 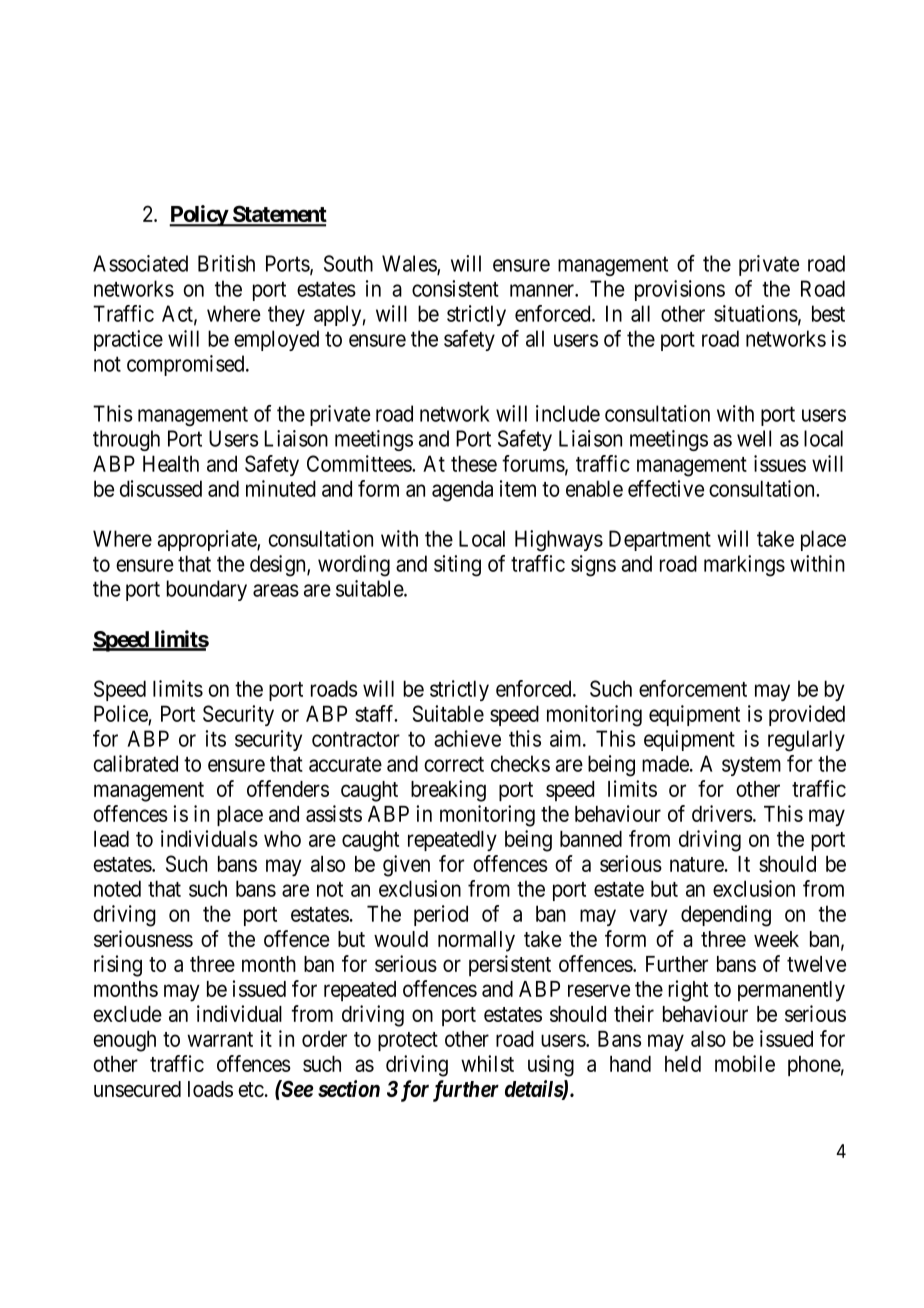 I want to click on British, so click(x=226, y=263).
